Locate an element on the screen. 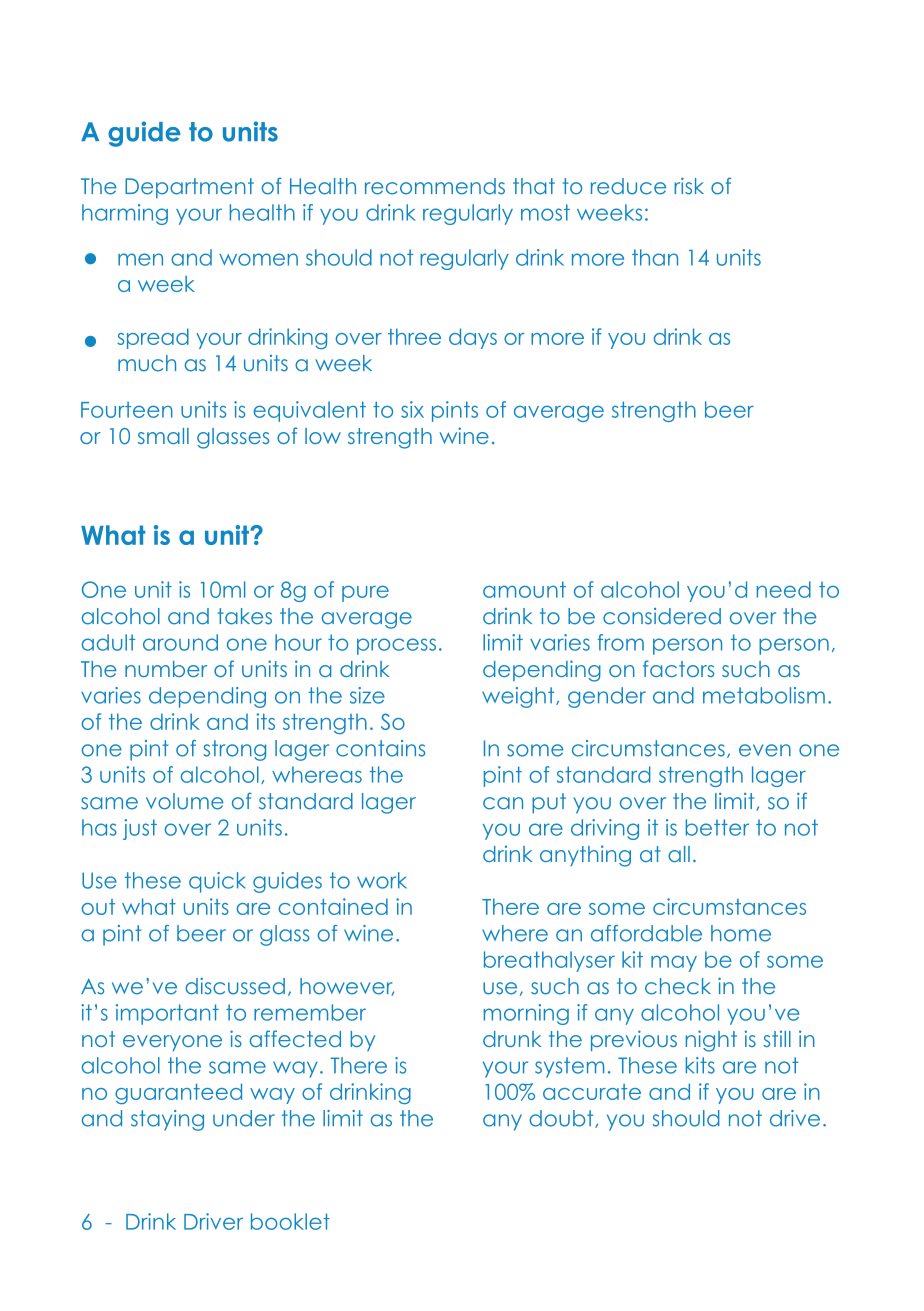 The image size is (924, 1311). staying is located at coordinates (167, 1120).
